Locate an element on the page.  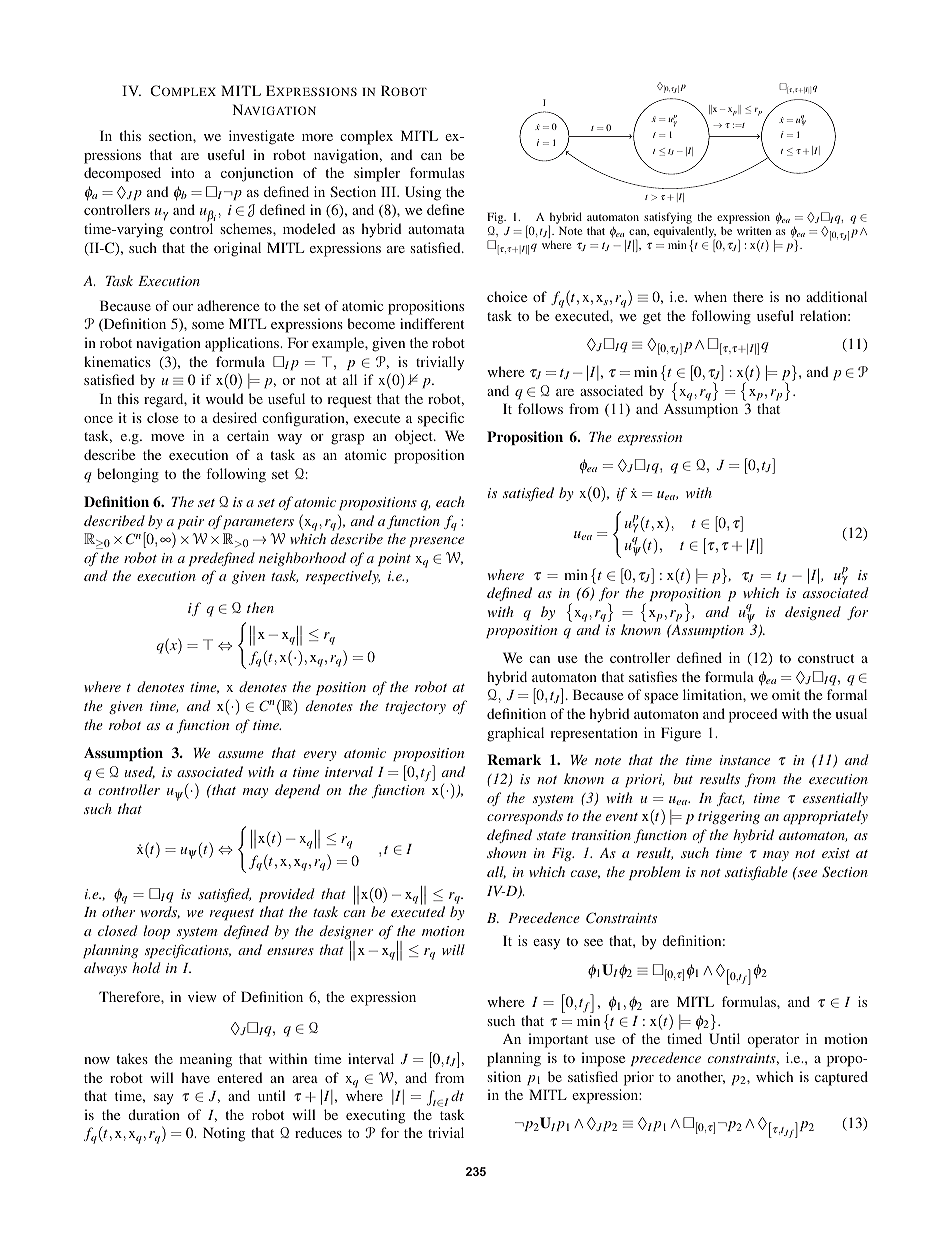
into is located at coordinates (183, 172).
